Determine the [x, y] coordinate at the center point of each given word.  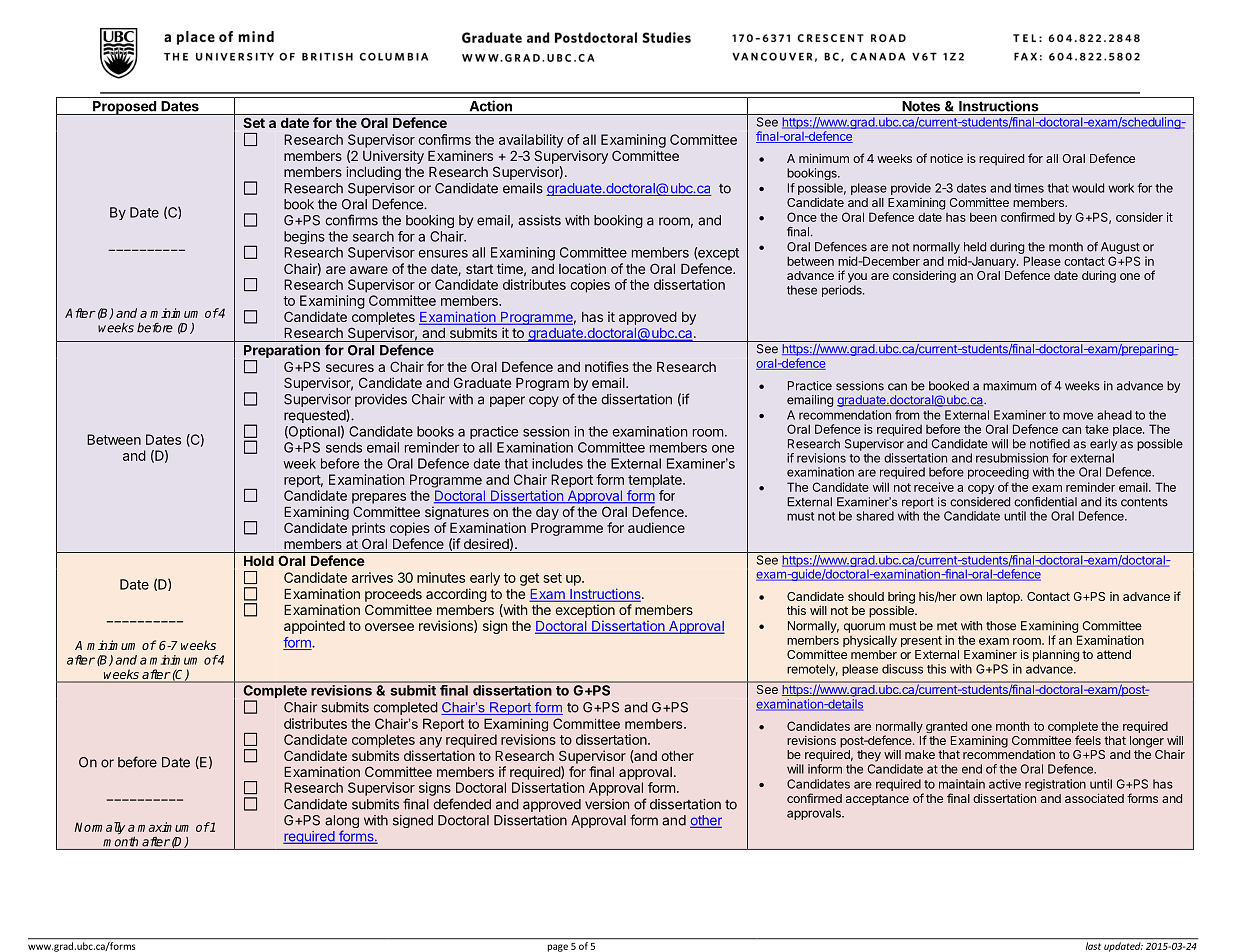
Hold [259, 561]
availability [531, 141]
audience [656, 527]
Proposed [124, 108]
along [342, 823]
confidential [1045, 502]
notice [946, 158]
